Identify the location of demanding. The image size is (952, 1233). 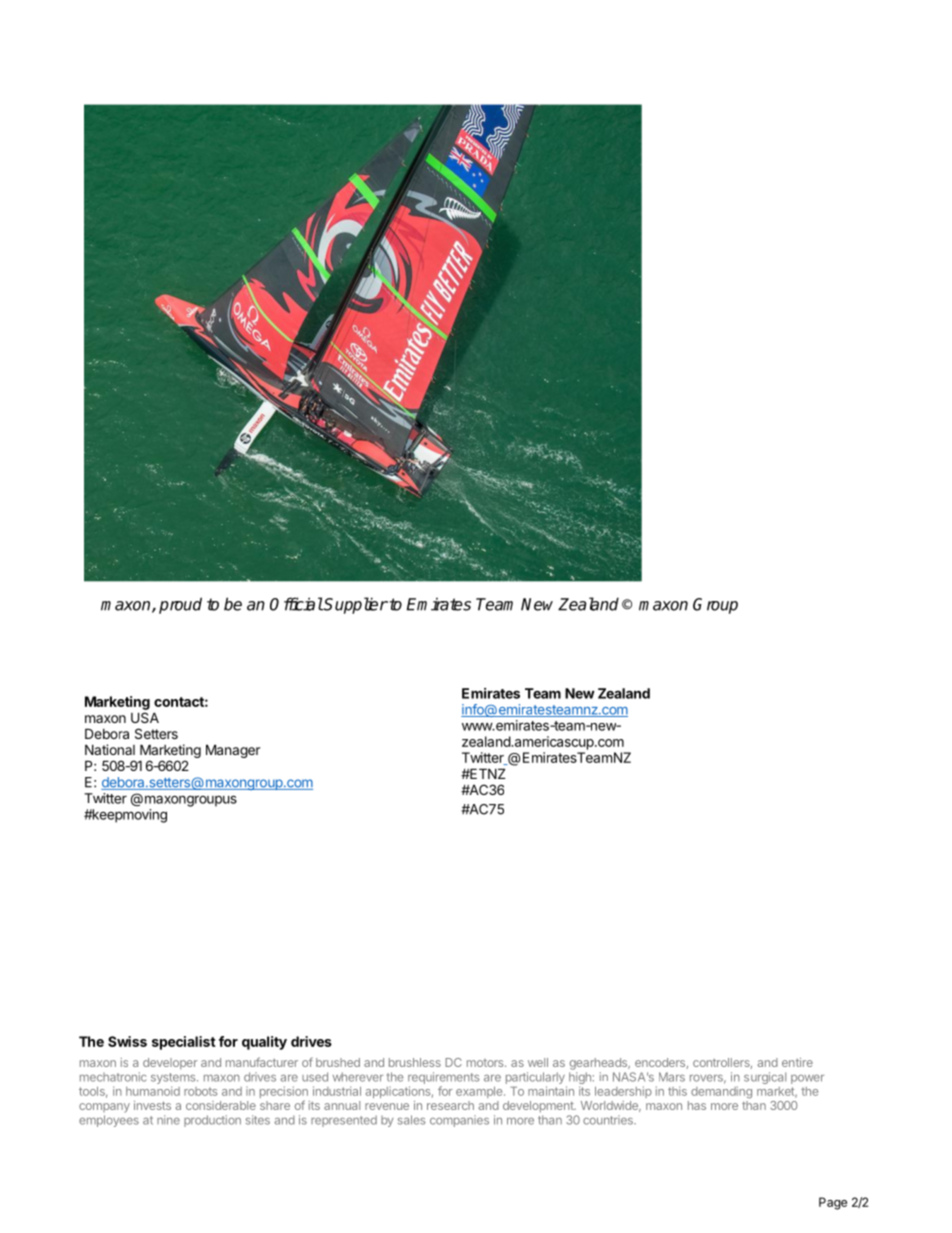
(721, 1092).
